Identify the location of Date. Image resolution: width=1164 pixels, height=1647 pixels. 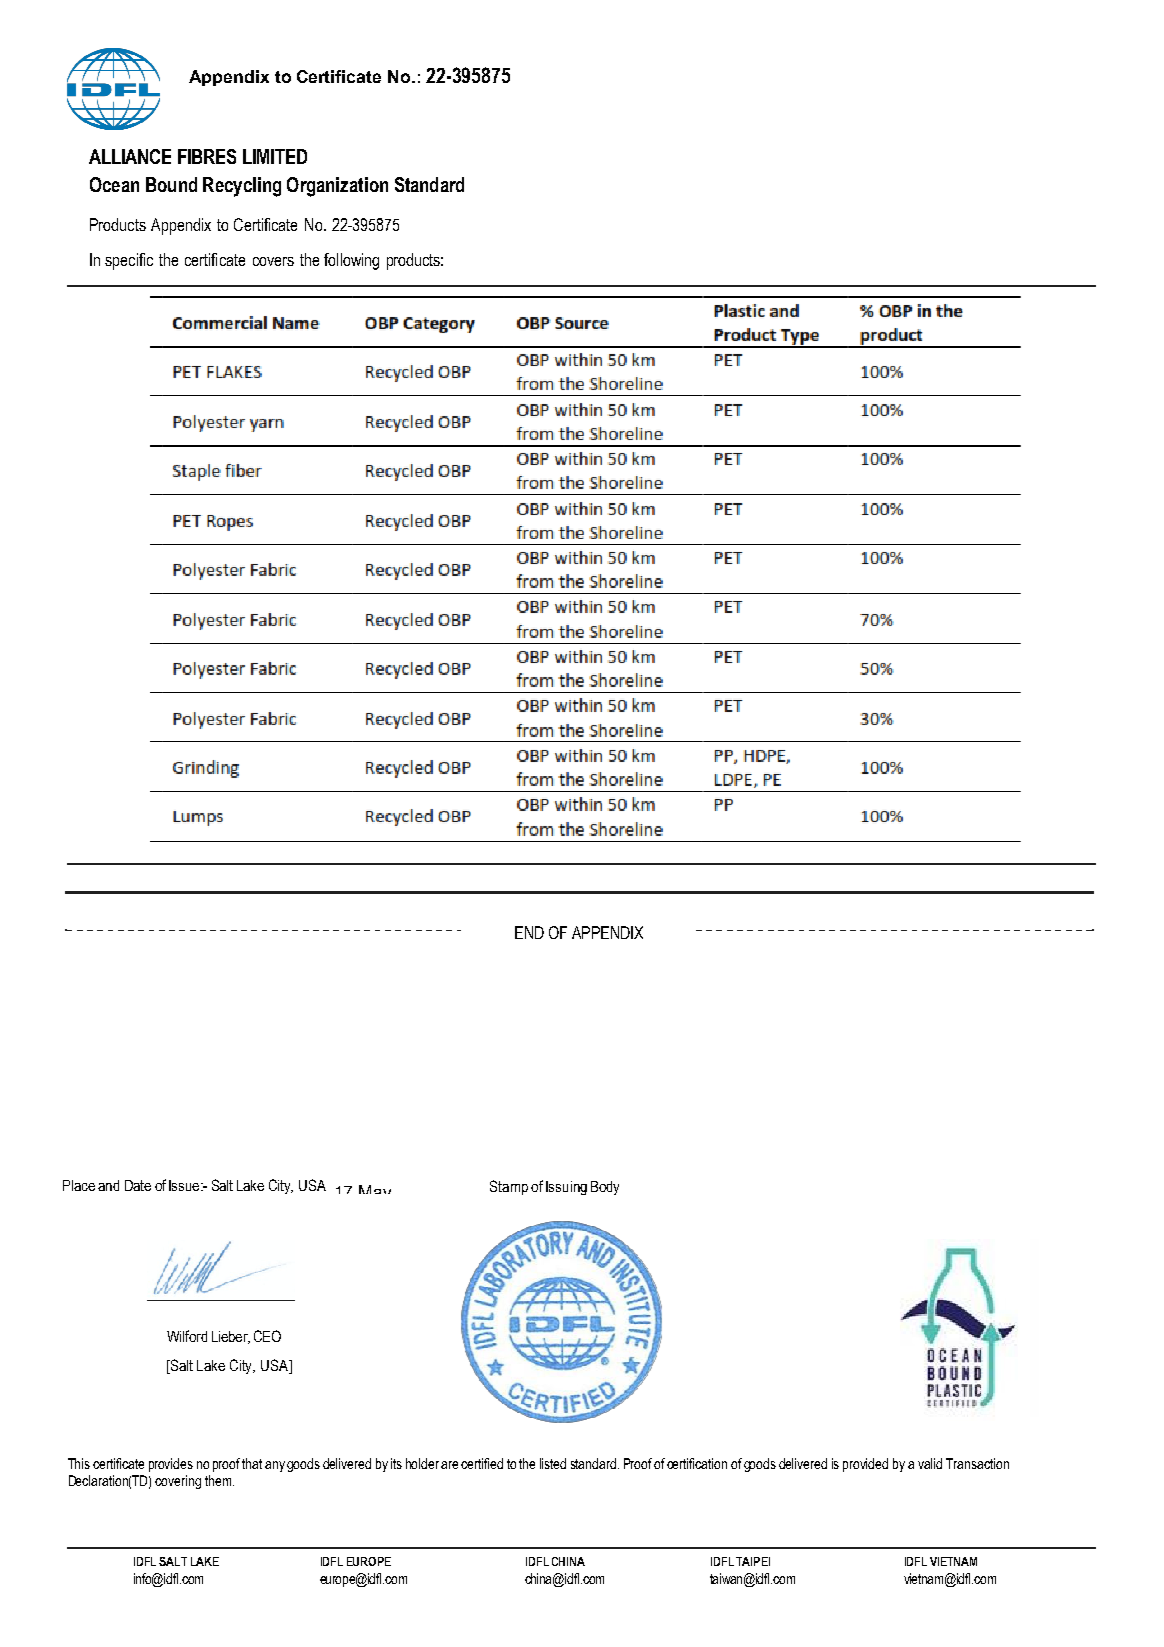
(138, 1185).
